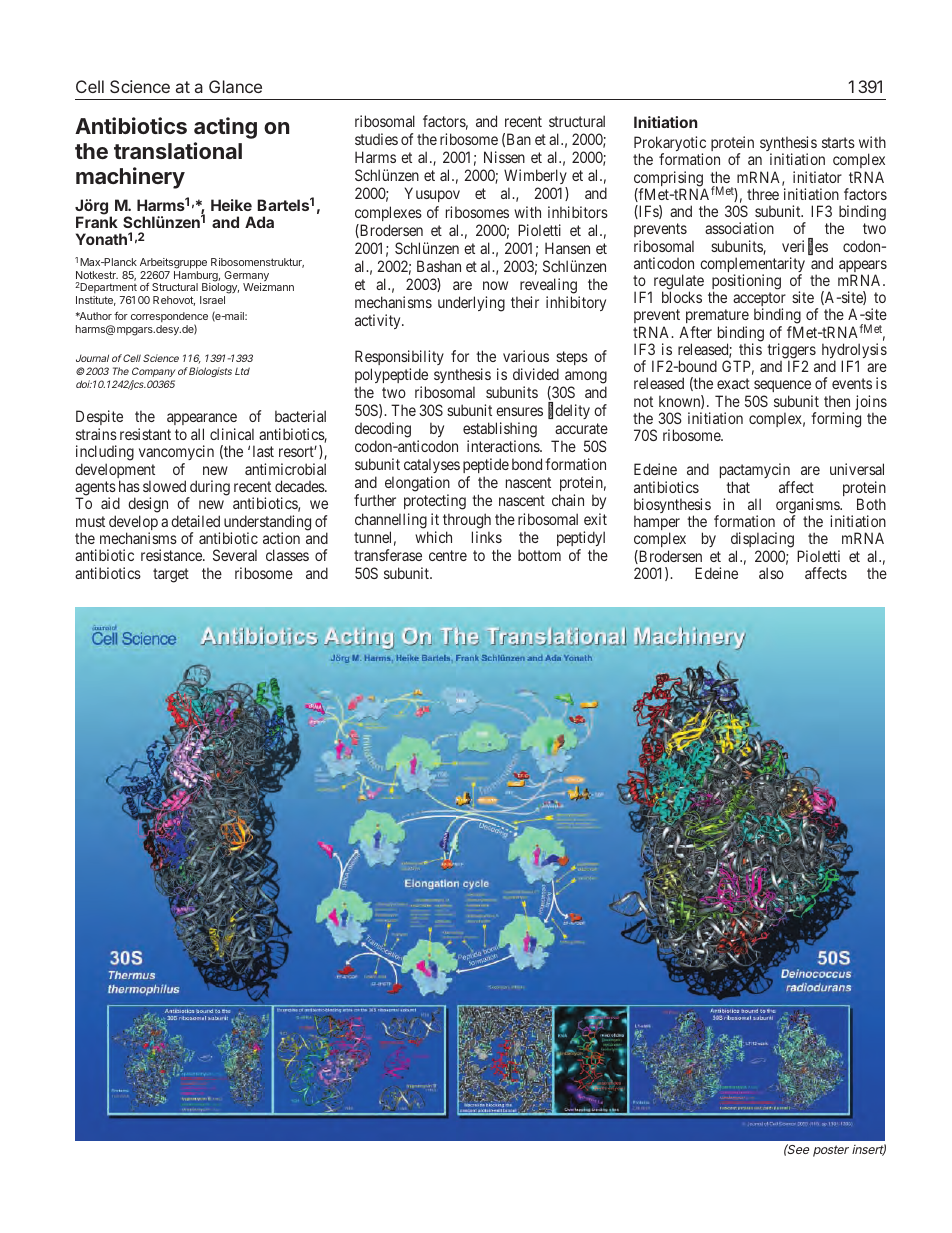 This page has height=1233, width=952. Describe the element at coordinates (171, 575) in the page. I see `target` at that location.
